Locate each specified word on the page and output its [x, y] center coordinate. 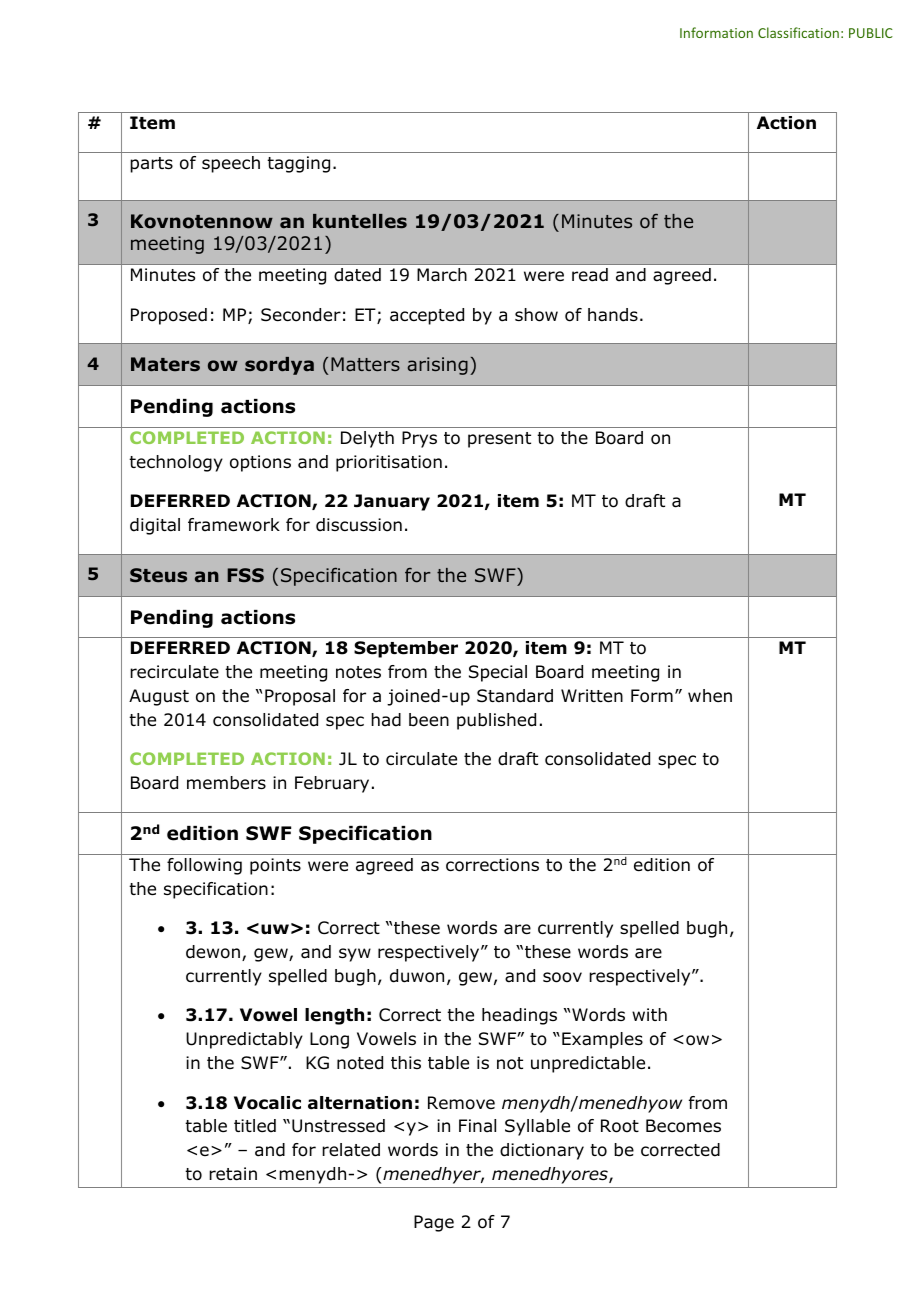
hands [613, 315]
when [710, 695]
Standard [515, 696]
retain [233, 1174]
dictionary [542, 1151]
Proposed [169, 316]
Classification [798, 32]
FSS [245, 575]
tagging [298, 164]
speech [231, 164]
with [649, 1014]
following [204, 866]
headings [519, 1016]
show [536, 315]
